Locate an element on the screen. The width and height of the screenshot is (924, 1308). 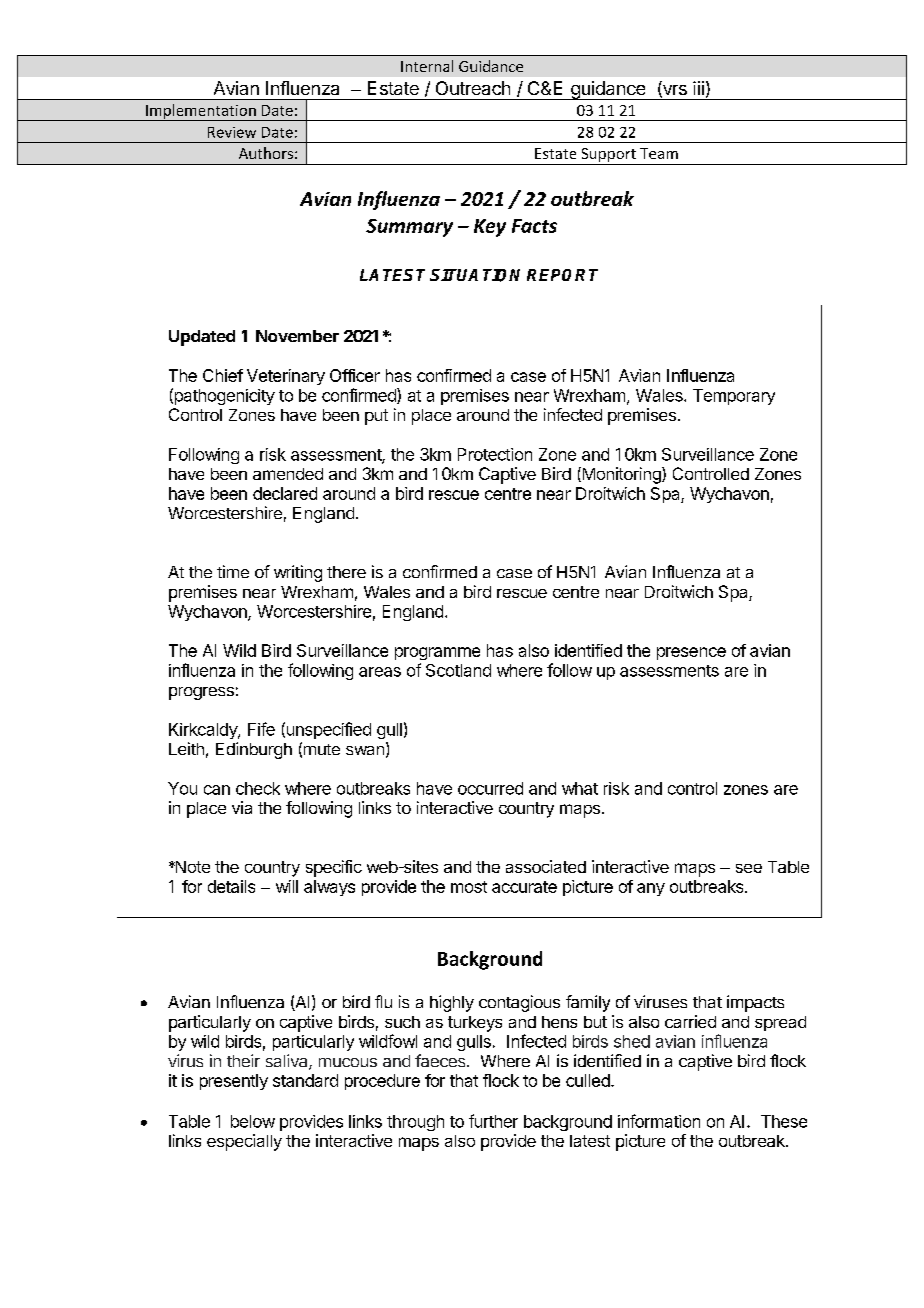
November is located at coordinates (297, 336).
